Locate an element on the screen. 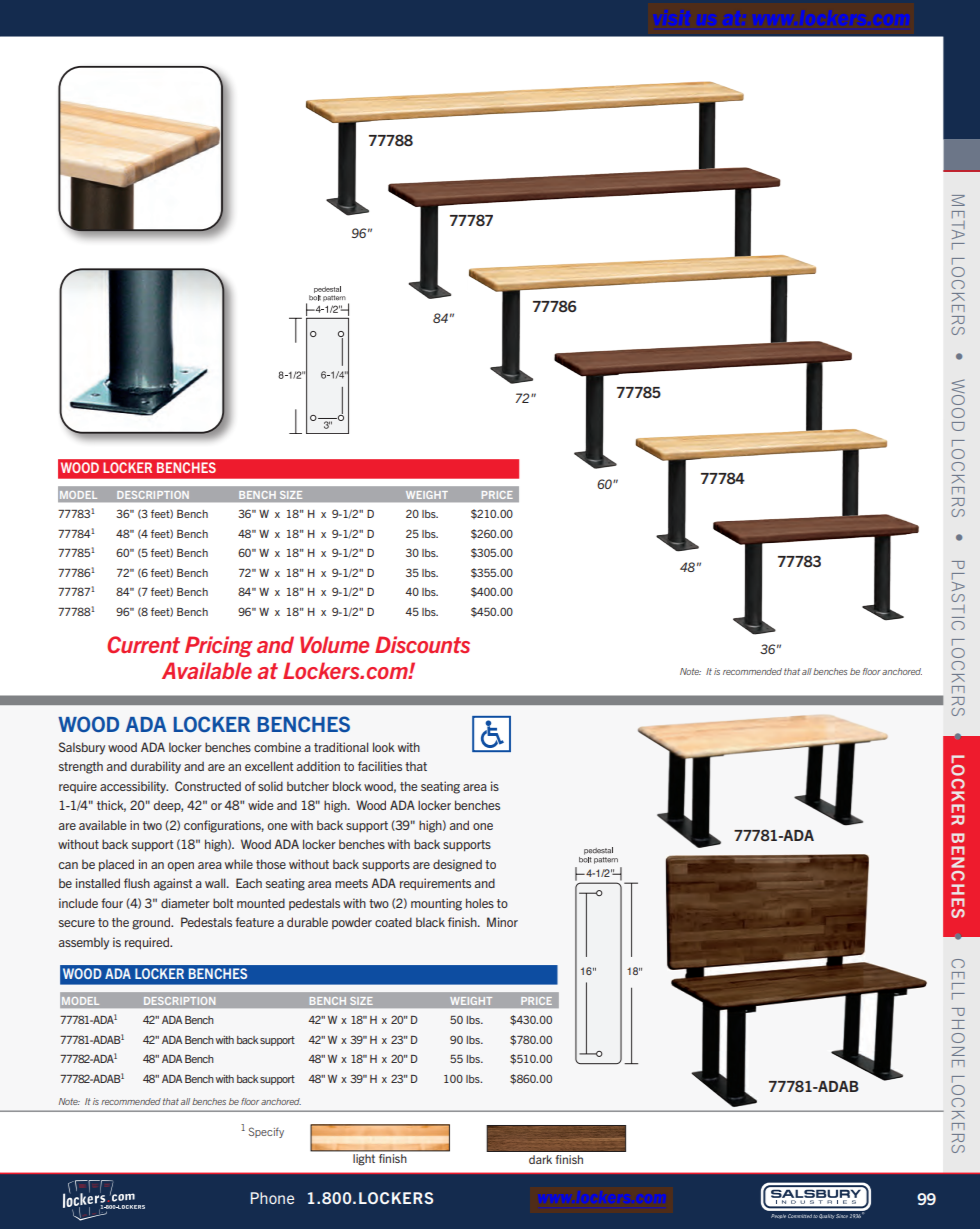  durable is located at coordinates (307, 922).
